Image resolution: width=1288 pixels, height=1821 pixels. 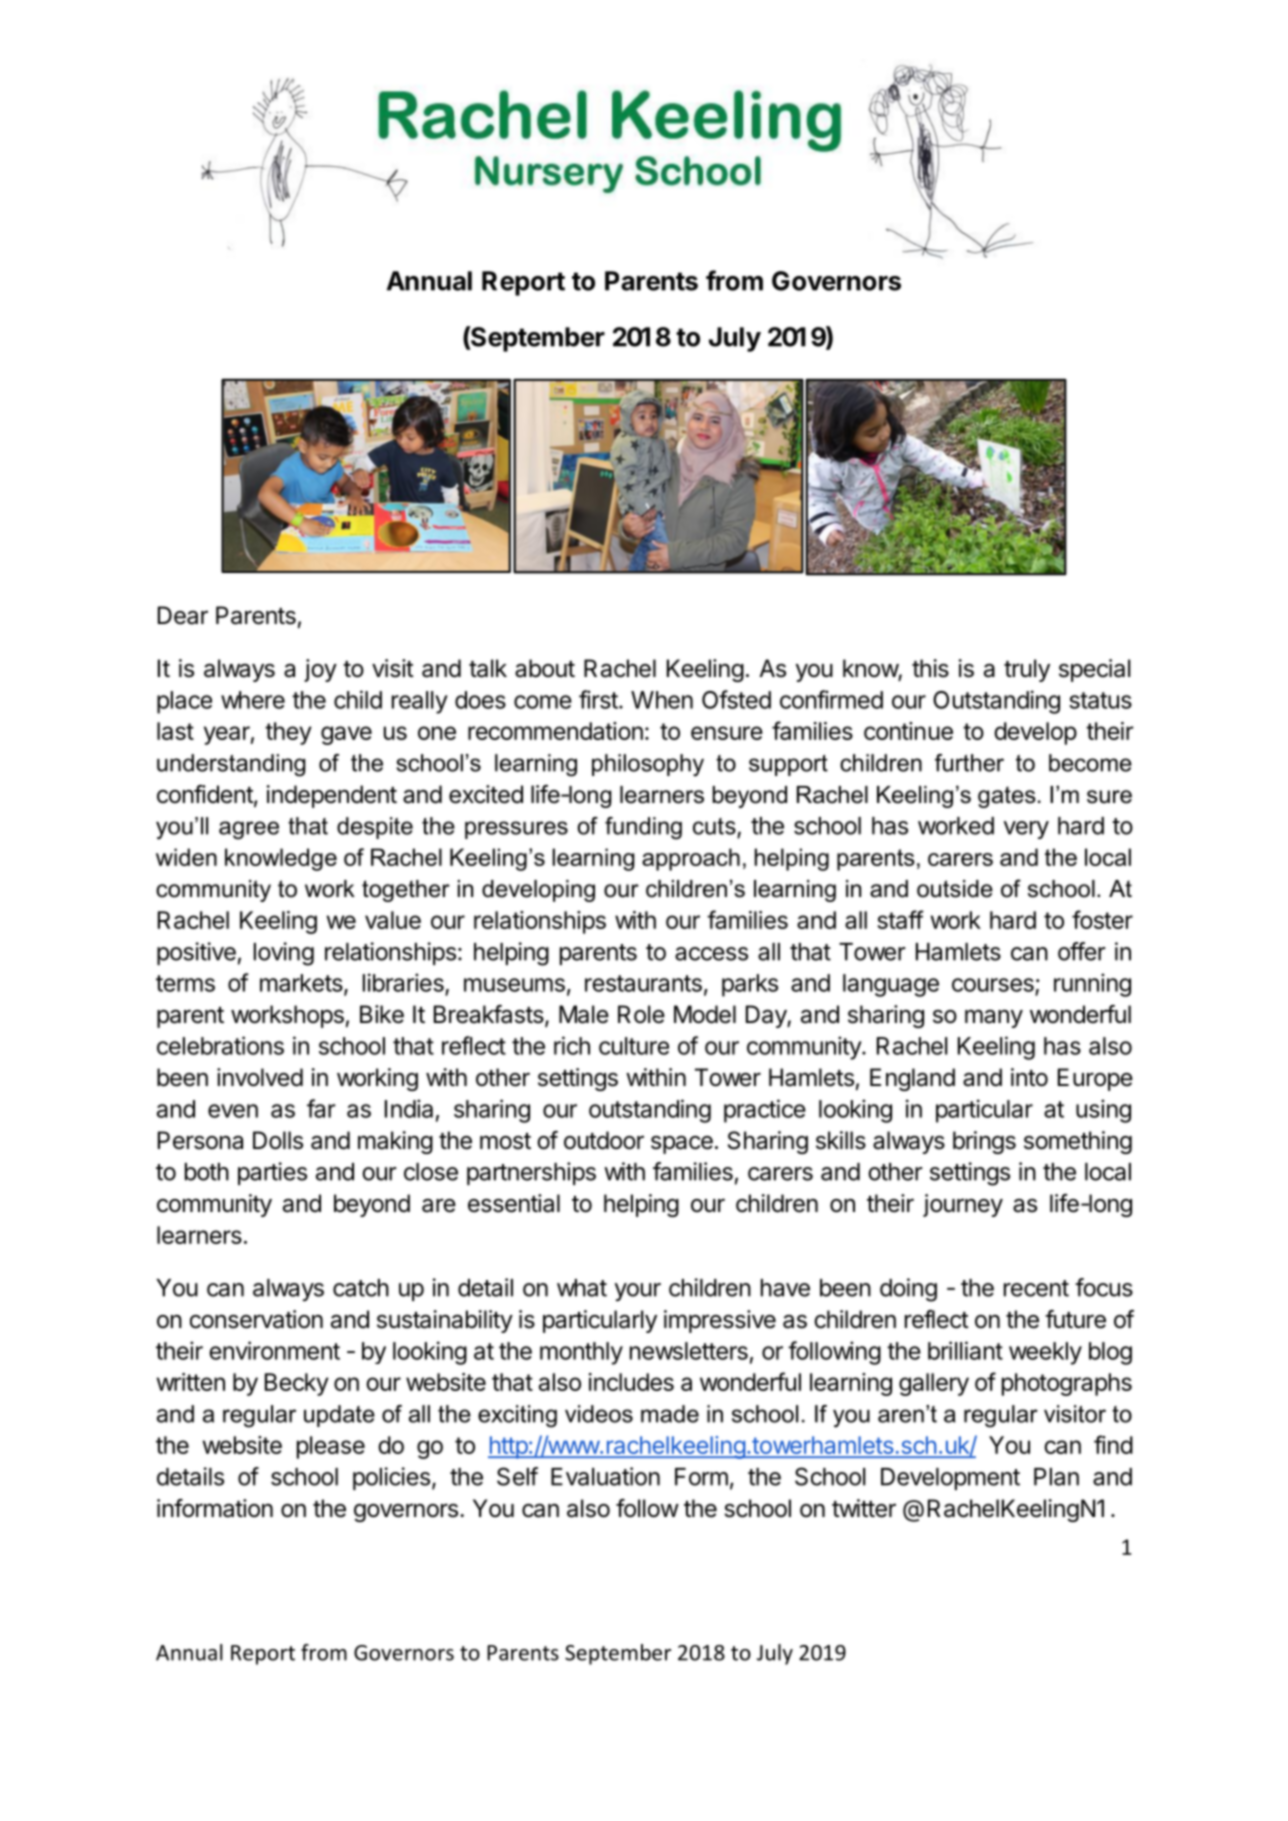 I want to click on joy, so click(x=320, y=670).
